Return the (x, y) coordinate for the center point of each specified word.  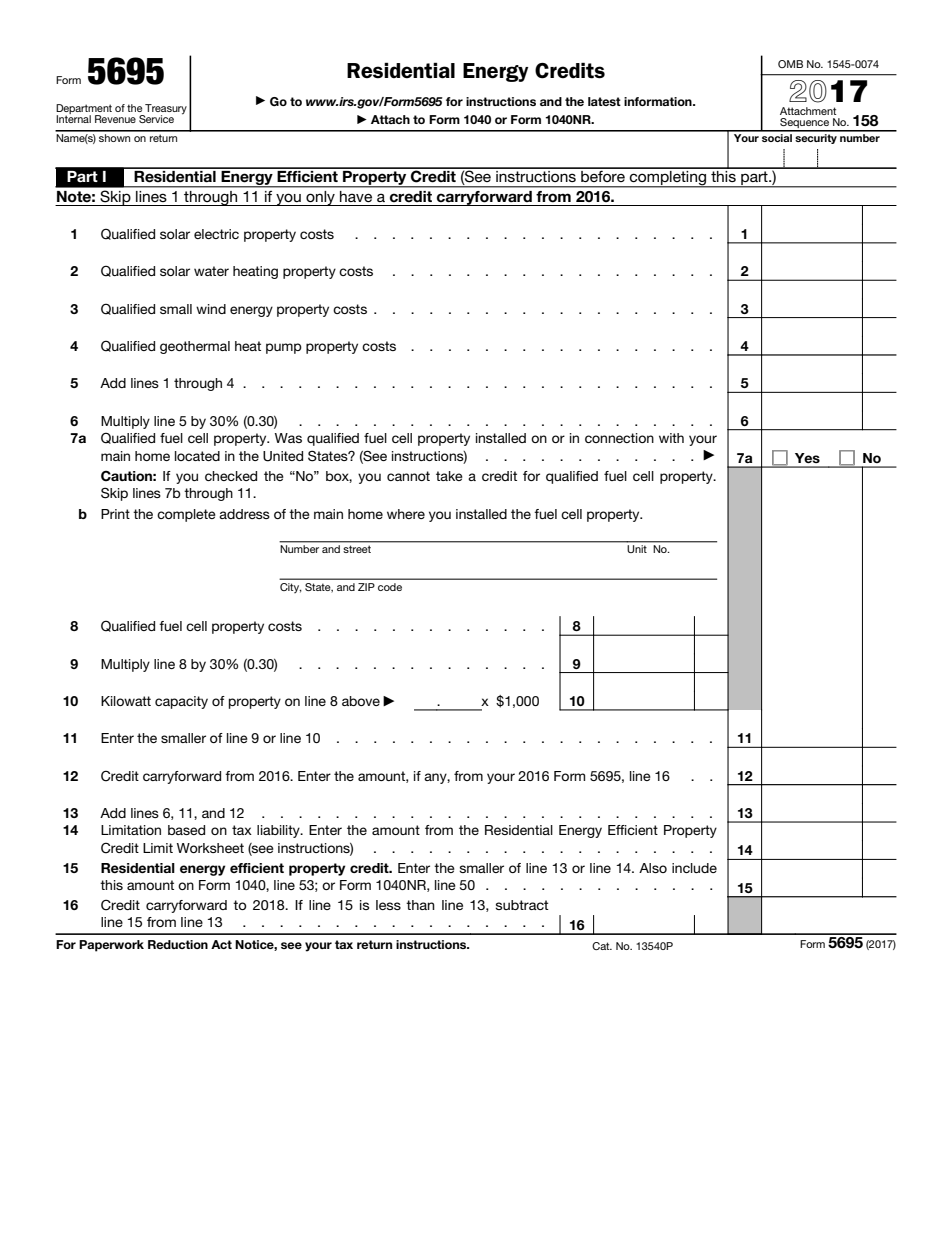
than (420, 905)
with (671, 438)
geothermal (195, 347)
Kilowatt (126, 701)
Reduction (178, 944)
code (390, 587)
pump (284, 348)
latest (604, 101)
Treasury (165, 110)
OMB (790, 64)
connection (619, 438)
